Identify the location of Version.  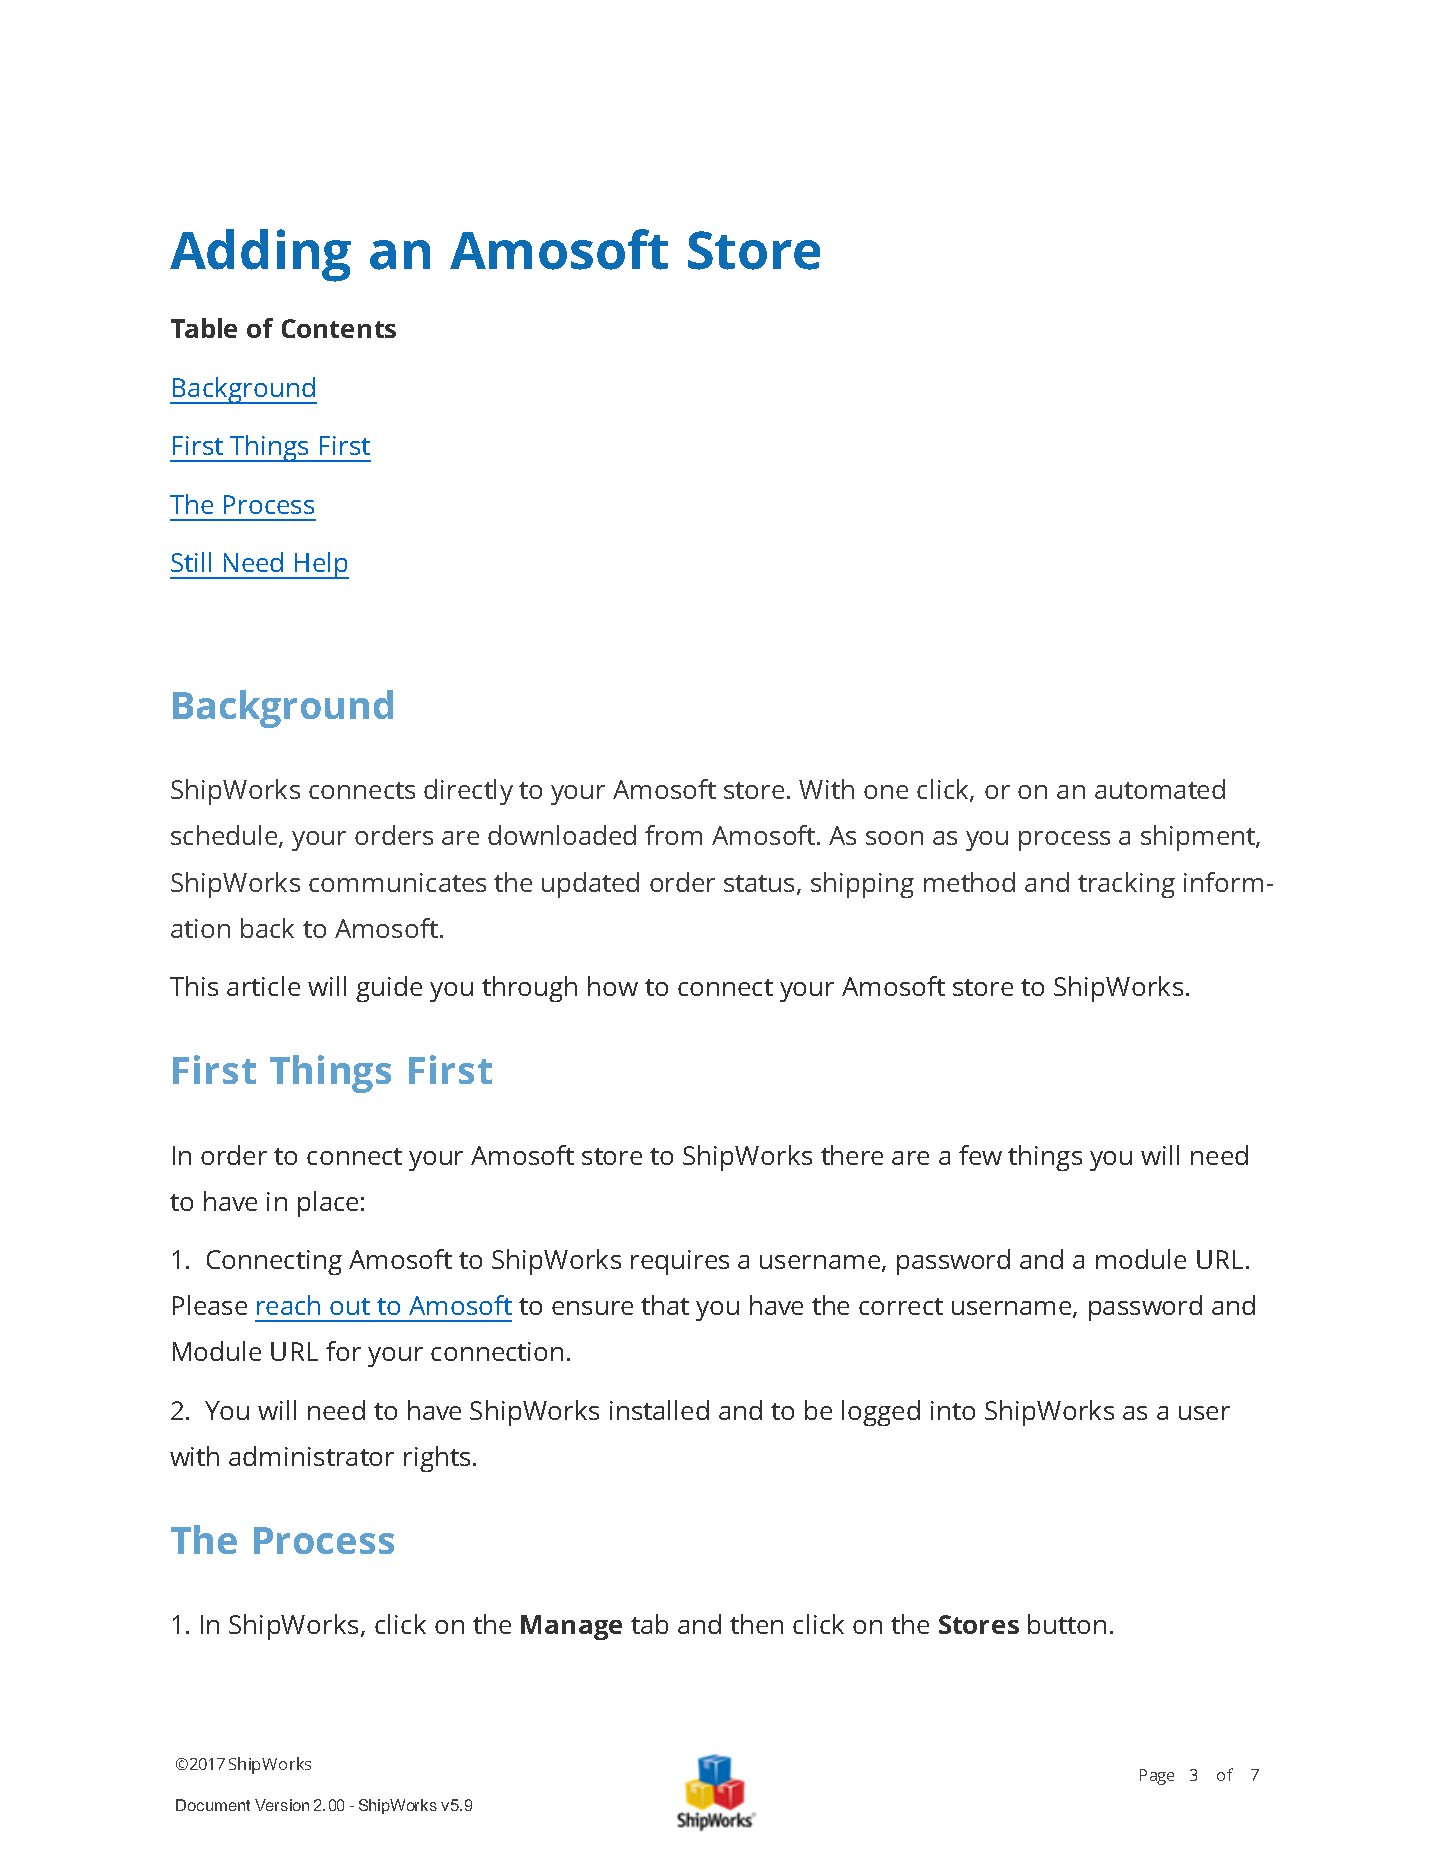
(282, 1805).
